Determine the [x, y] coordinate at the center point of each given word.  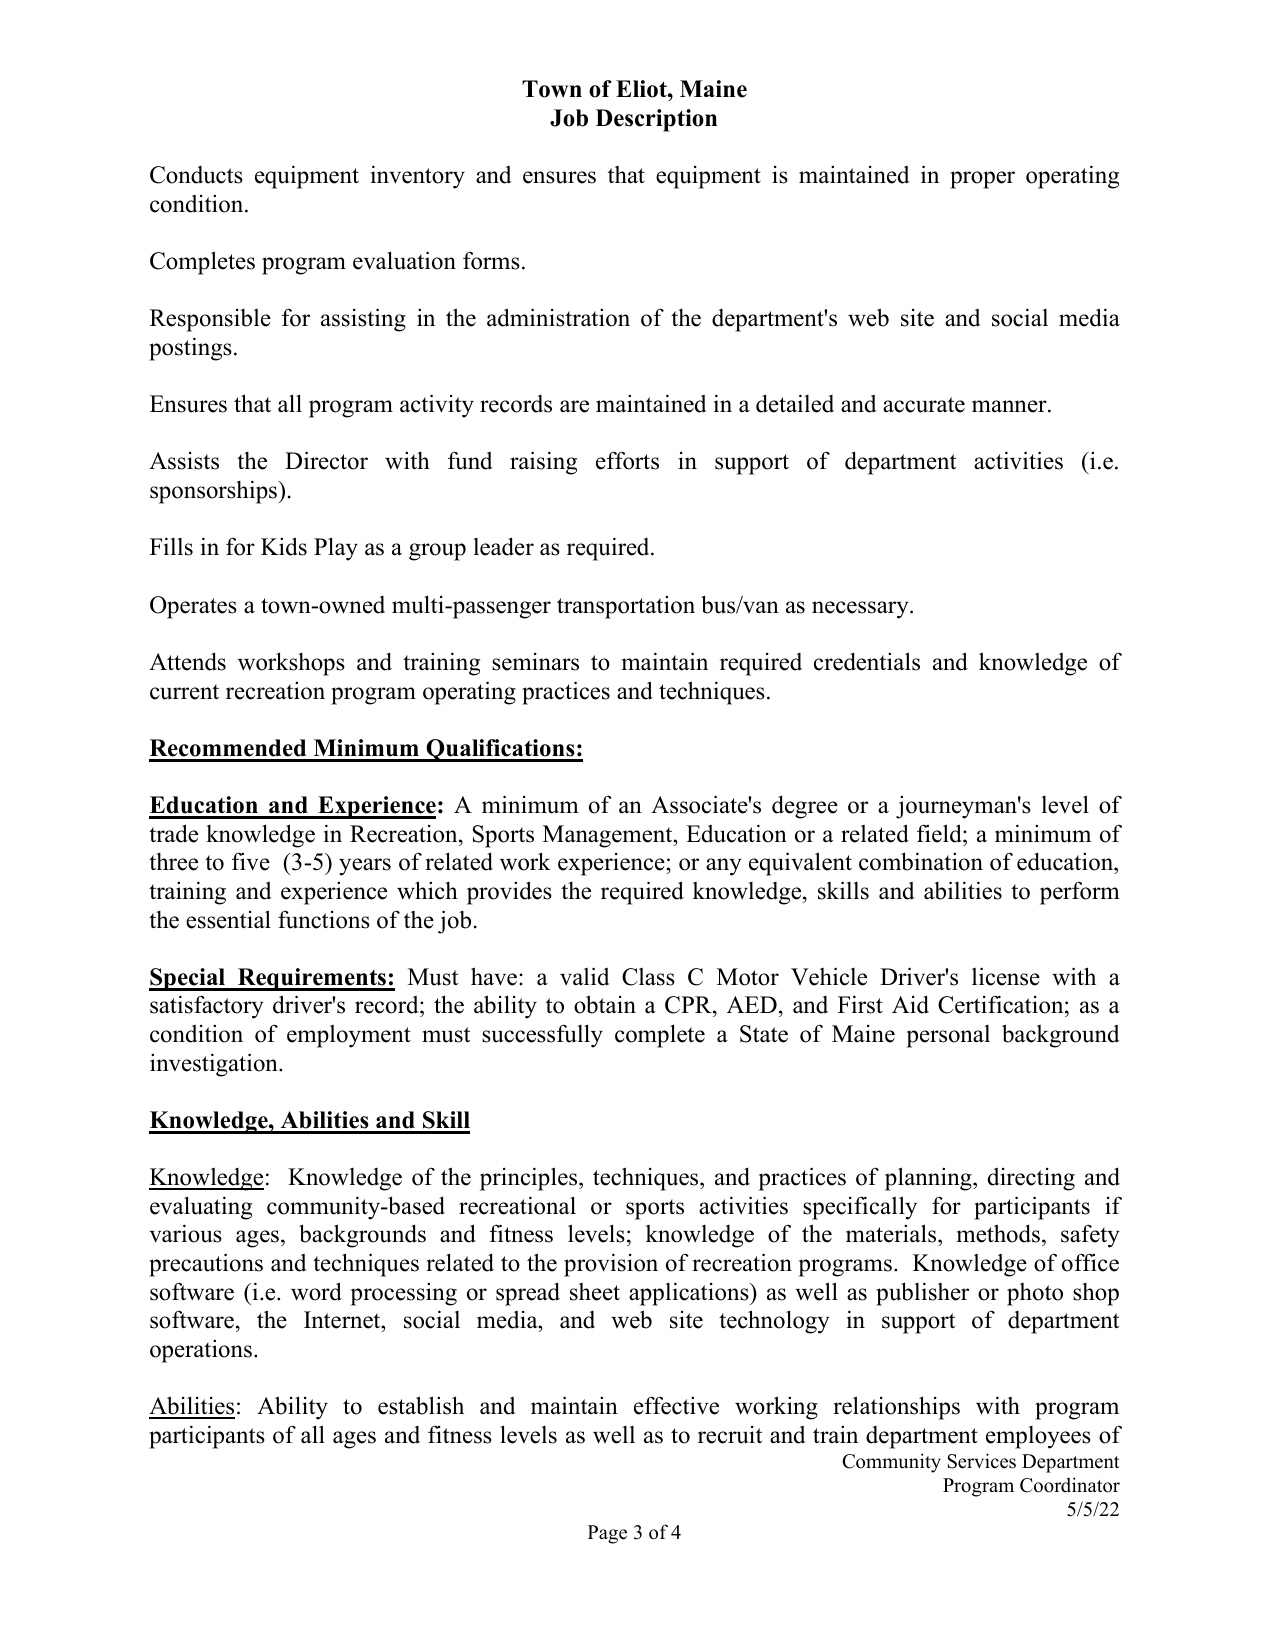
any [724, 867]
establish [421, 1405]
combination [921, 861]
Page [607, 1534]
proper [982, 180]
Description [656, 120]
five [251, 861]
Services [982, 1461]
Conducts [196, 175]
